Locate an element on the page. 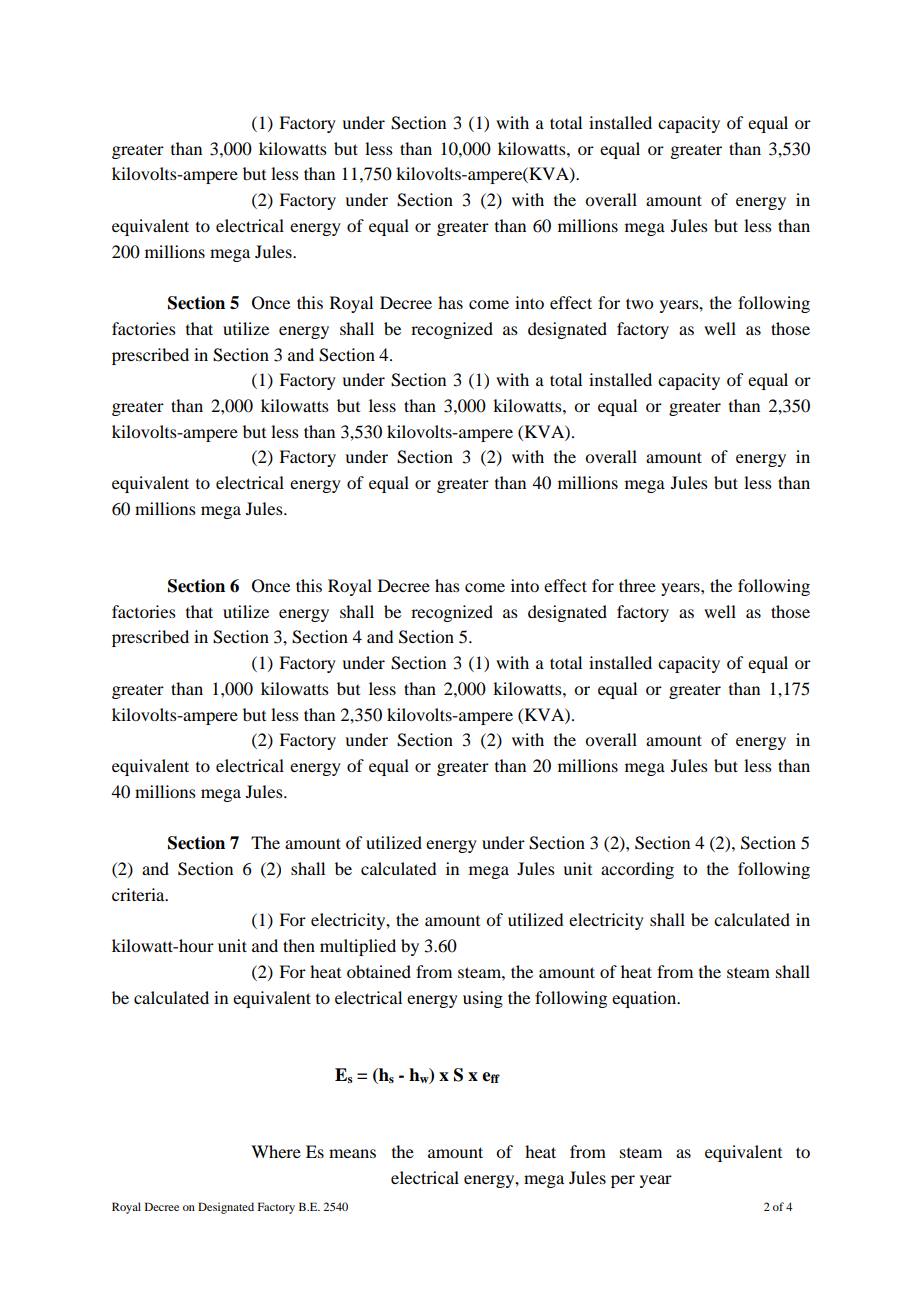 Image resolution: width=924 pixels, height=1308 pixels. multiplied is located at coordinates (358, 947).
